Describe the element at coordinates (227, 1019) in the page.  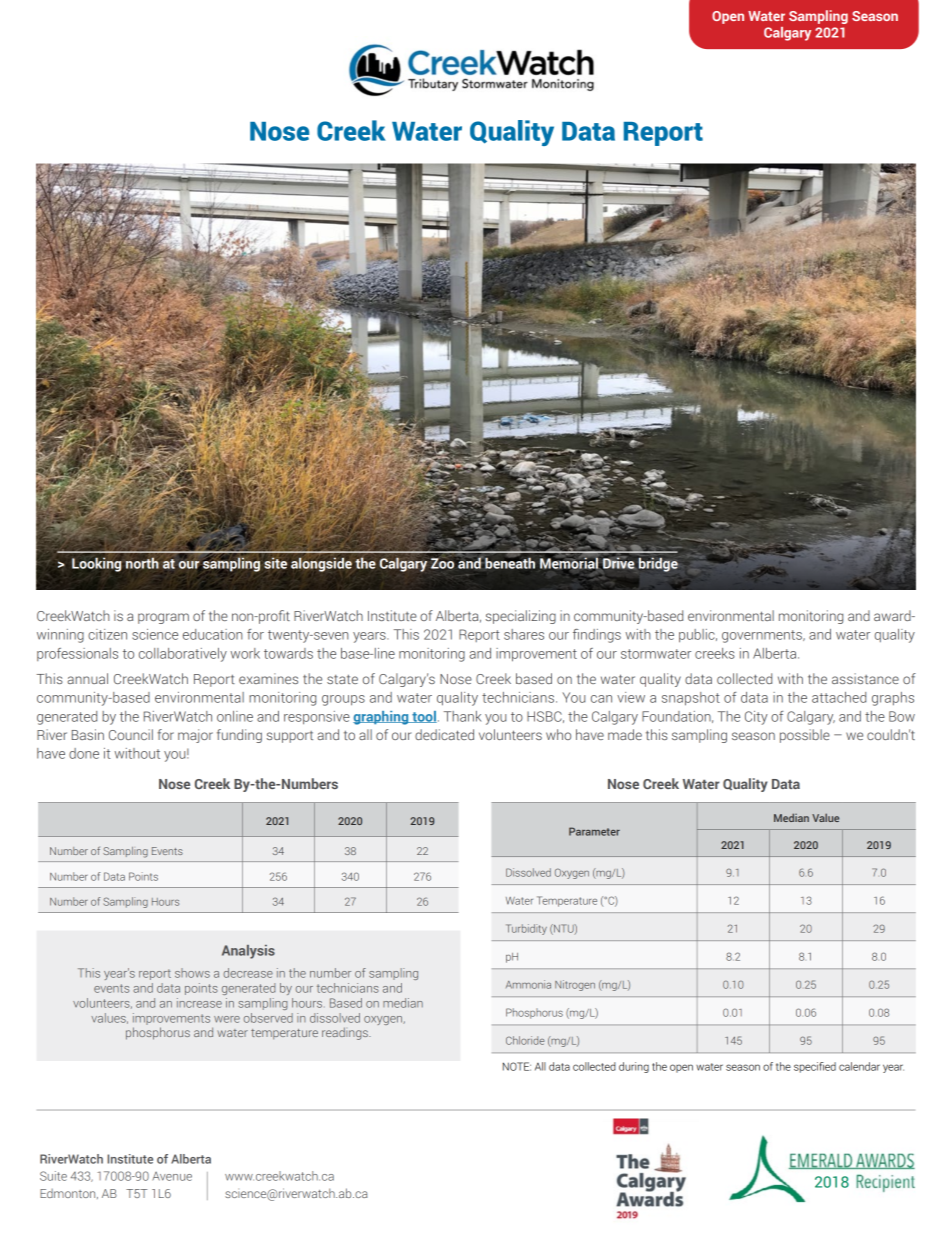
I see `were` at that location.
